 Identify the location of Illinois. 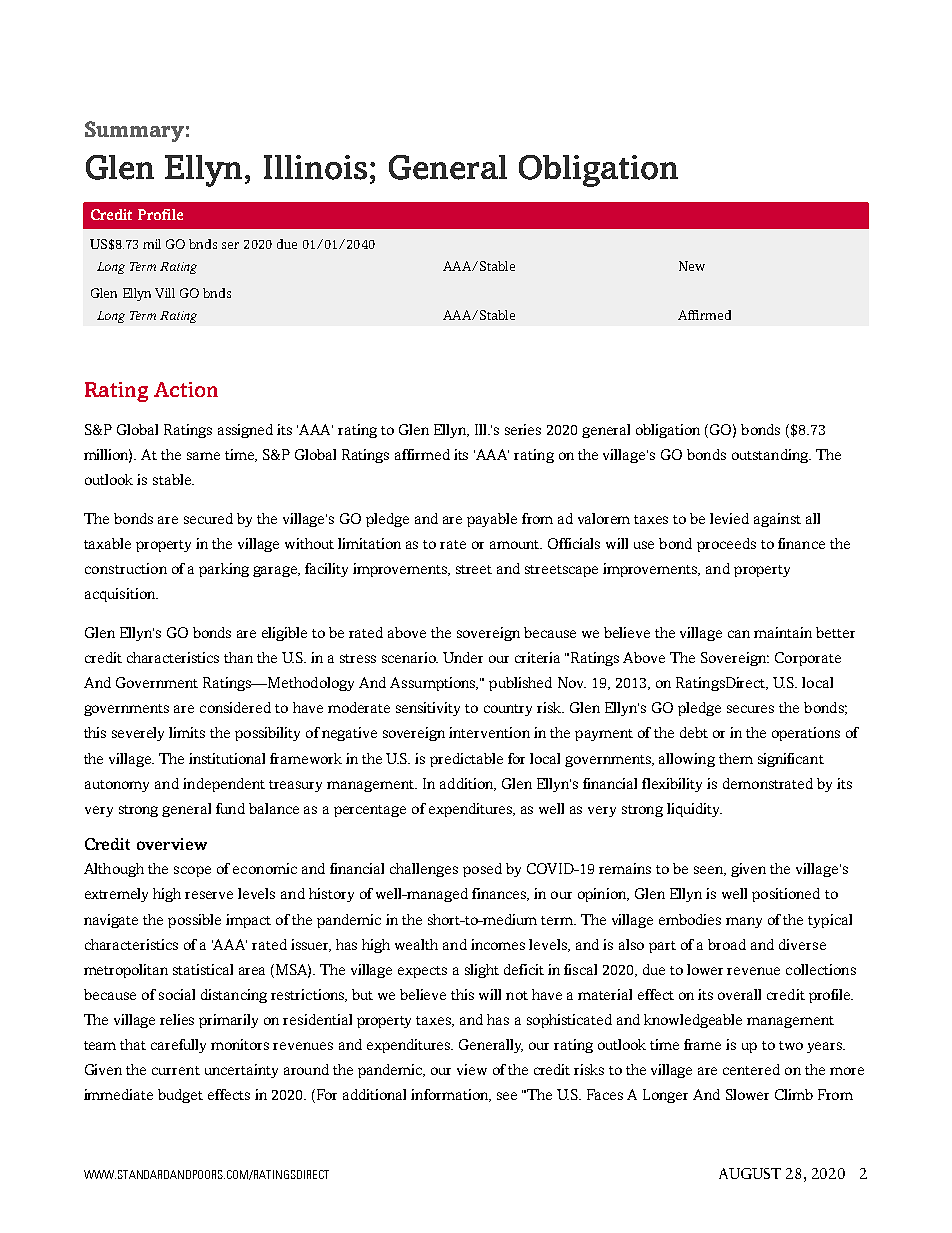
(315, 167).
